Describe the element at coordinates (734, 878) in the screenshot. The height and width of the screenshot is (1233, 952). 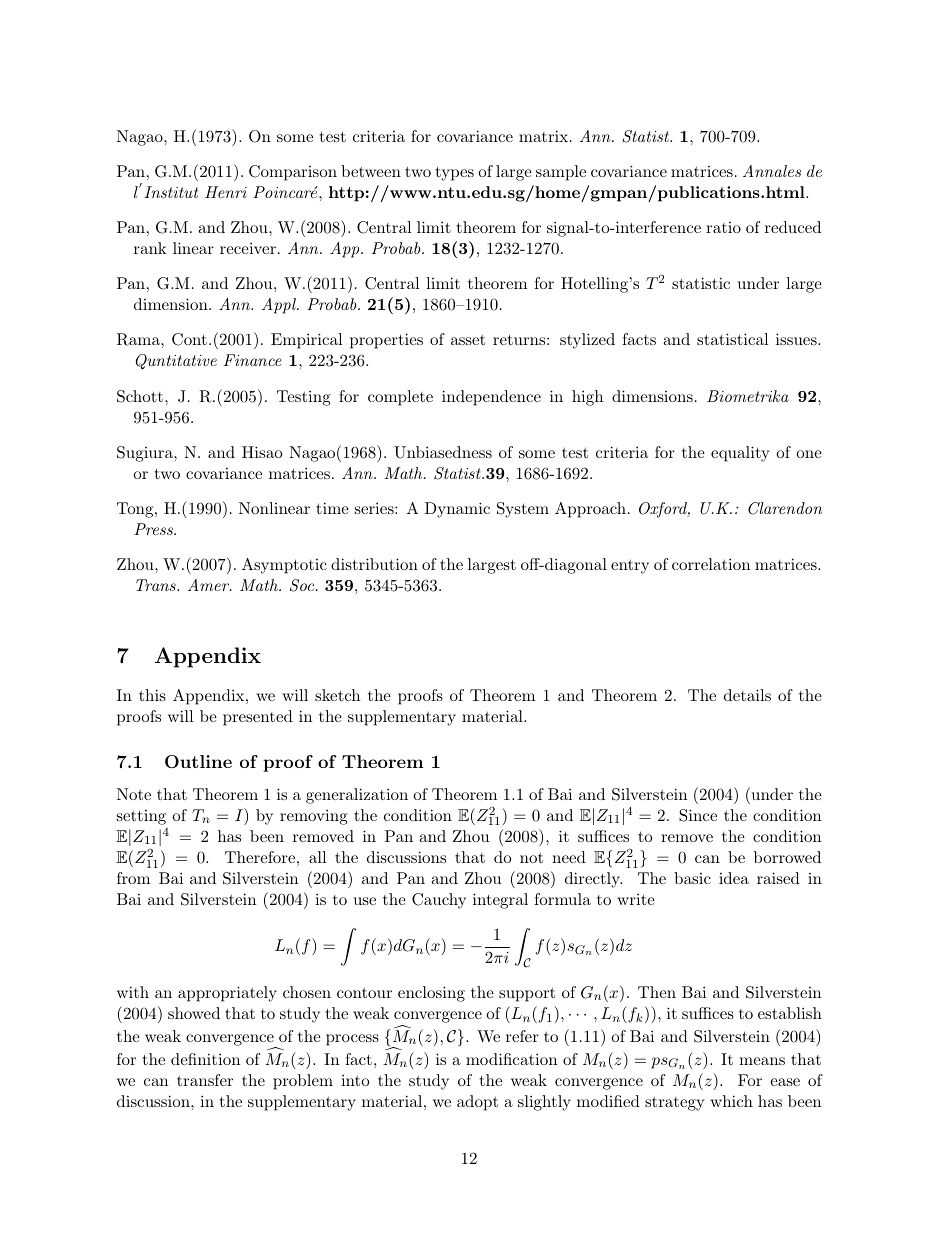
I see `idea` at that location.
